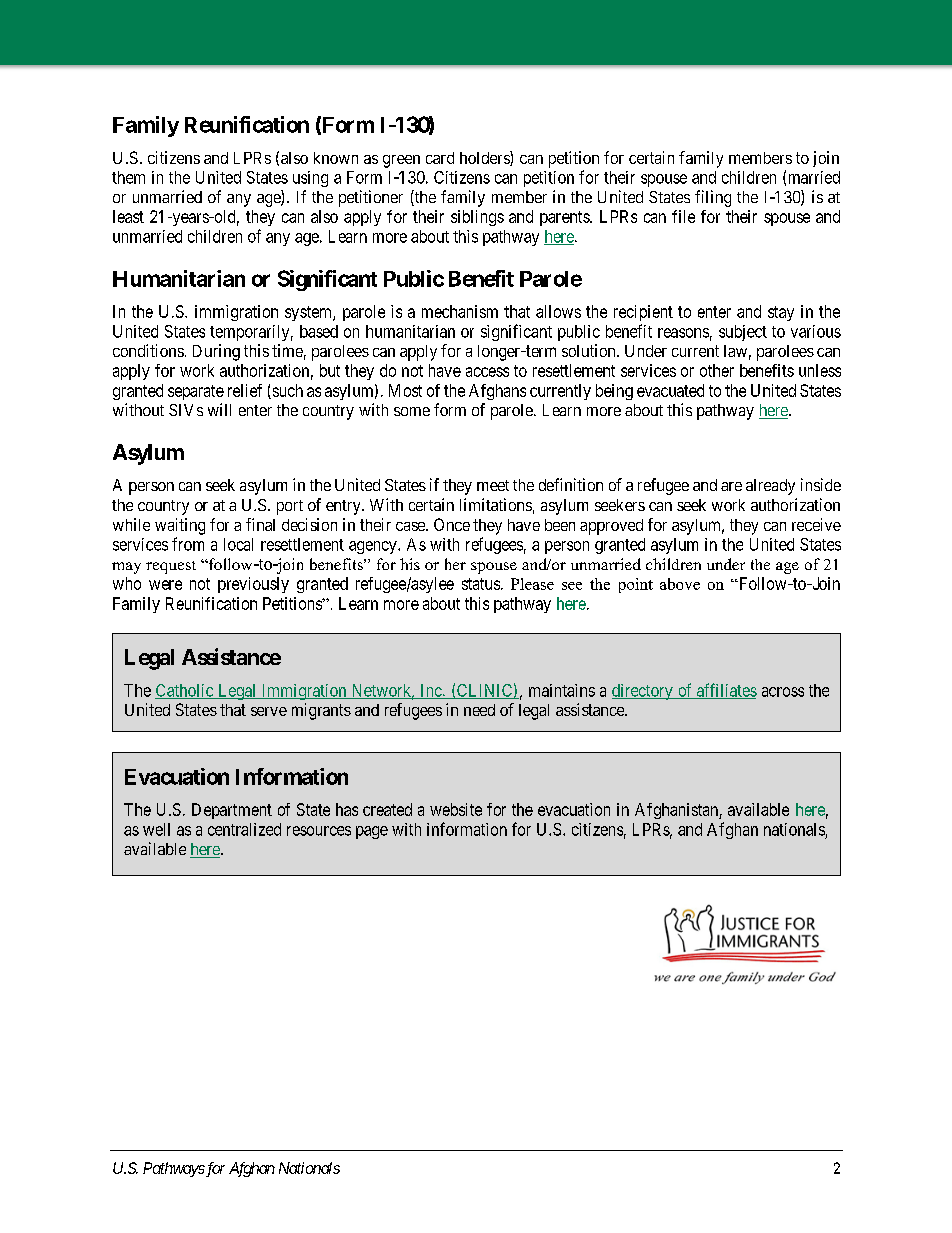 Image resolution: width=952 pixels, height=1233 pixels. I want to click on them, so click(128, 177).
